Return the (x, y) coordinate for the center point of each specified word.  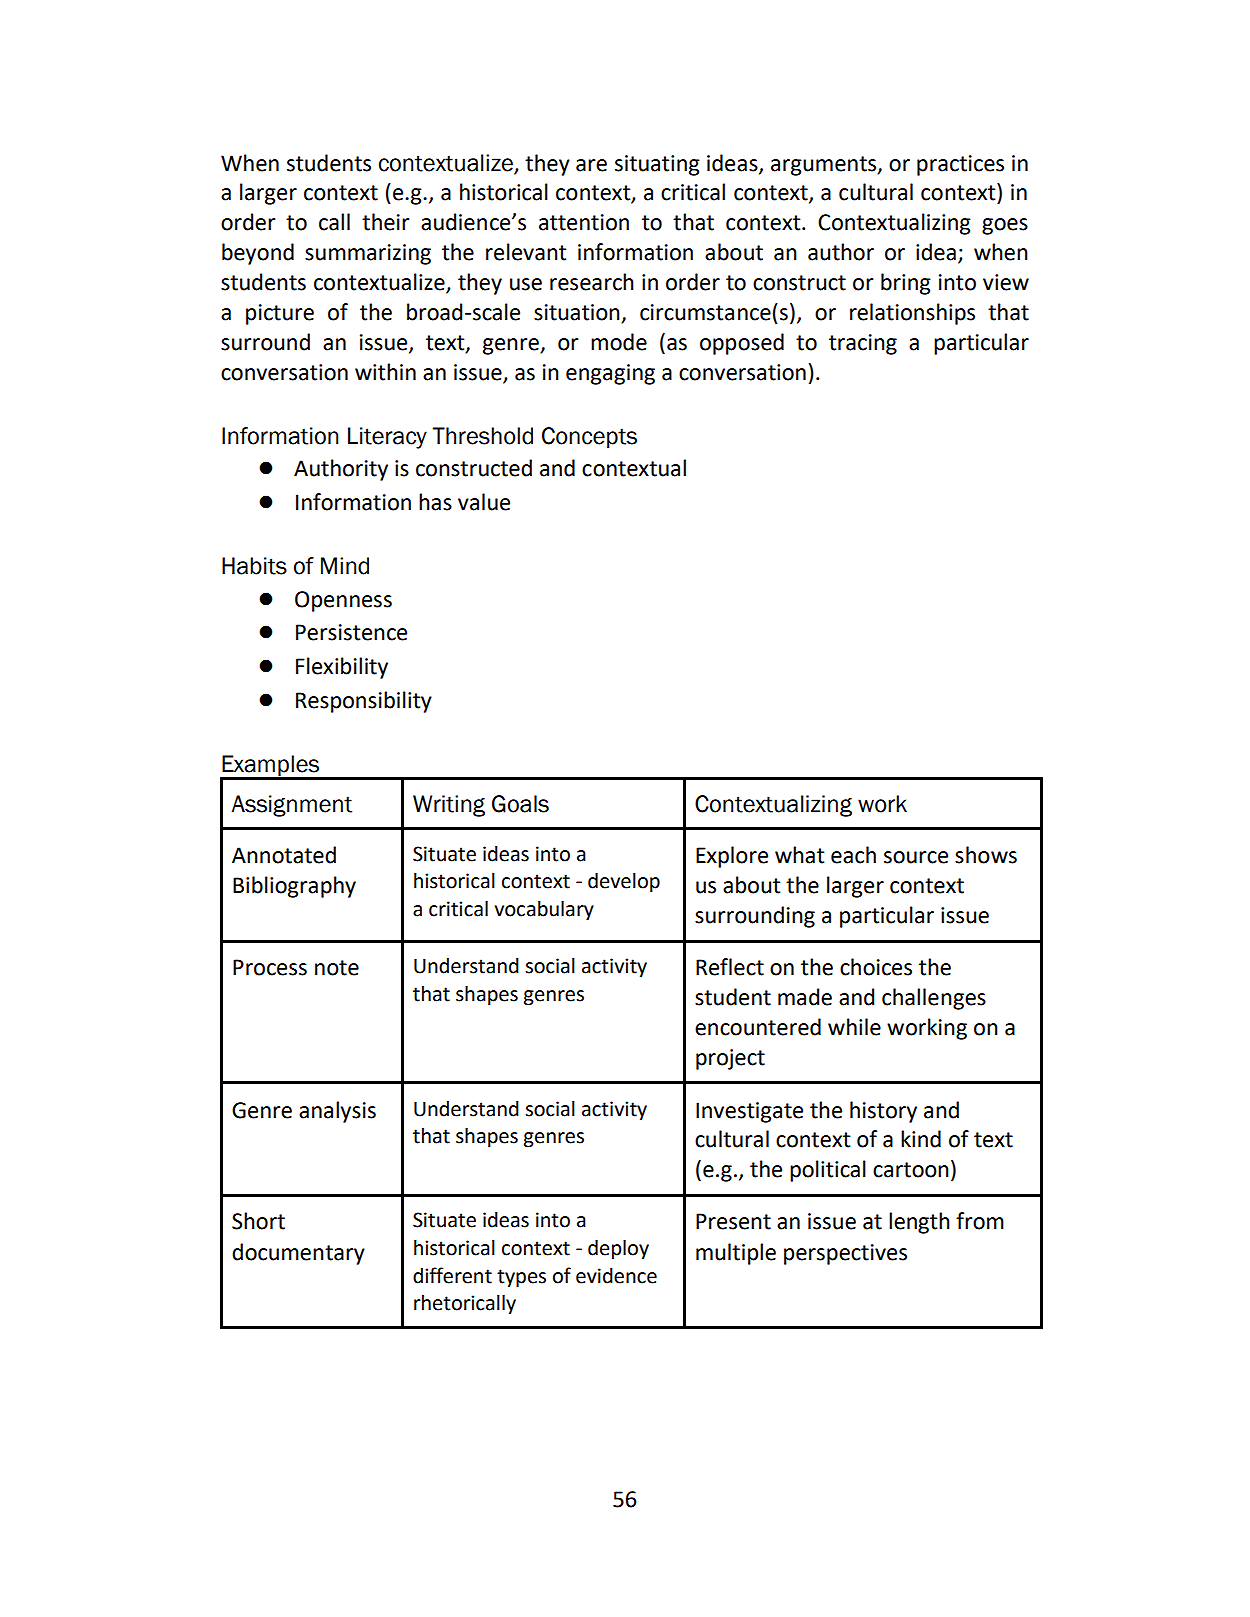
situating (657, 165)
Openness (343, 601)
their (386, 222)
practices (960, 165)
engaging (610, 374)
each (853, 855)
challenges (934, 999)
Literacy (387, 438)
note (337, 968)
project (730, 1059)
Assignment (291, 806)
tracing (863, 344)
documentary (298, 1254)
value (484, 502)
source (916, 857)
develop (624, 883)
